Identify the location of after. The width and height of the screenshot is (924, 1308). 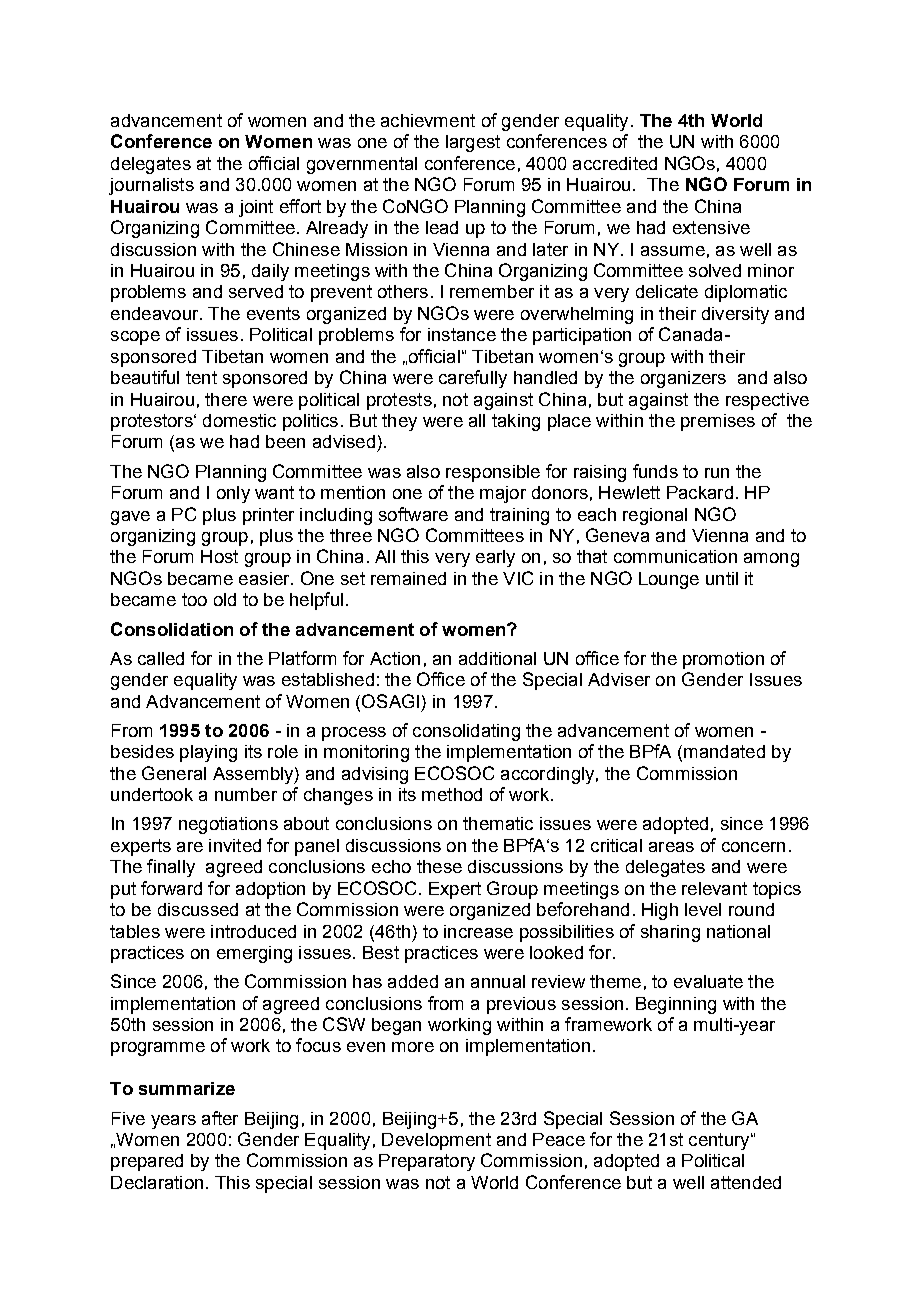
(220, 1118).
